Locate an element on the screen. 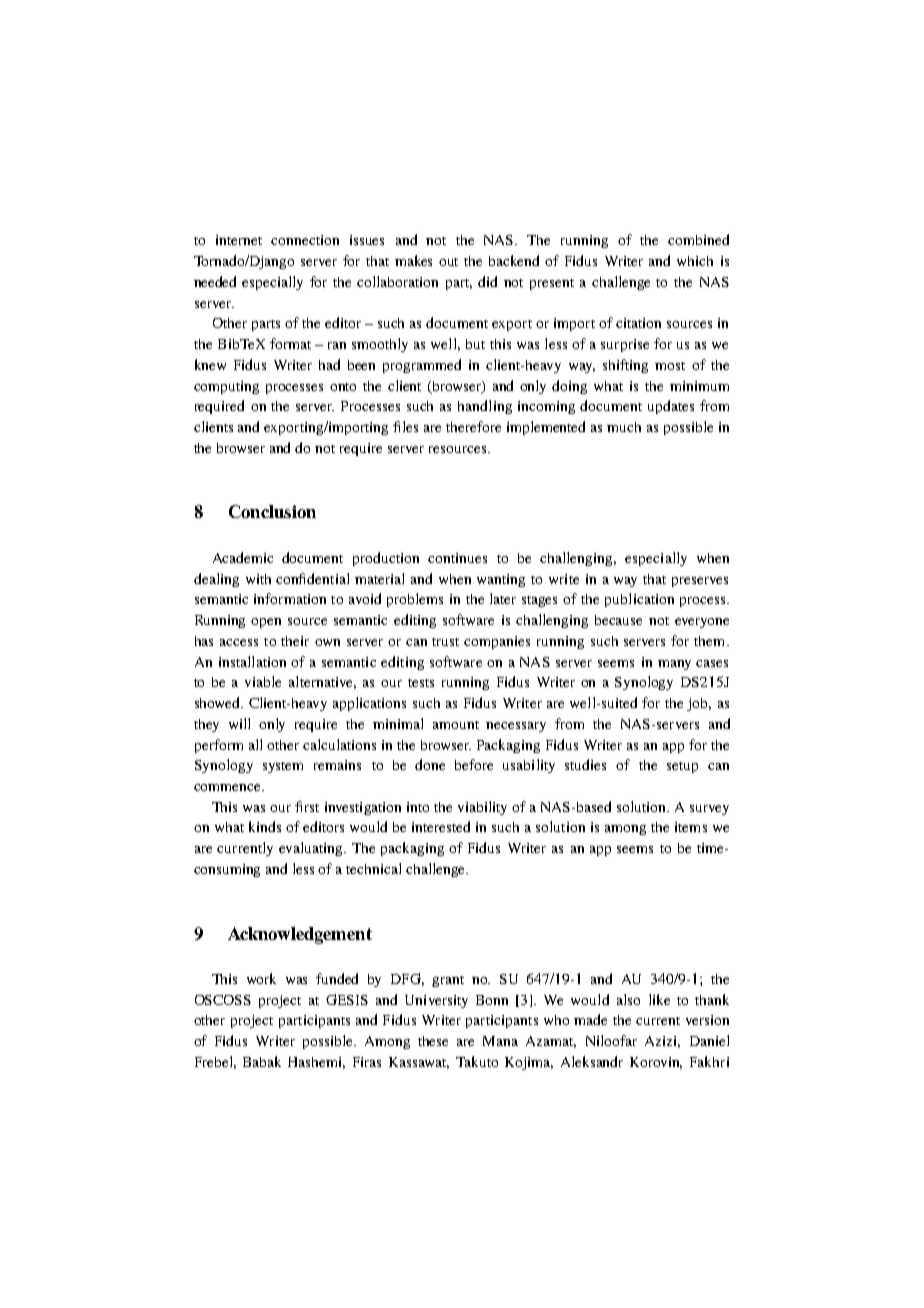  which is located at coordinates (695, 261).
